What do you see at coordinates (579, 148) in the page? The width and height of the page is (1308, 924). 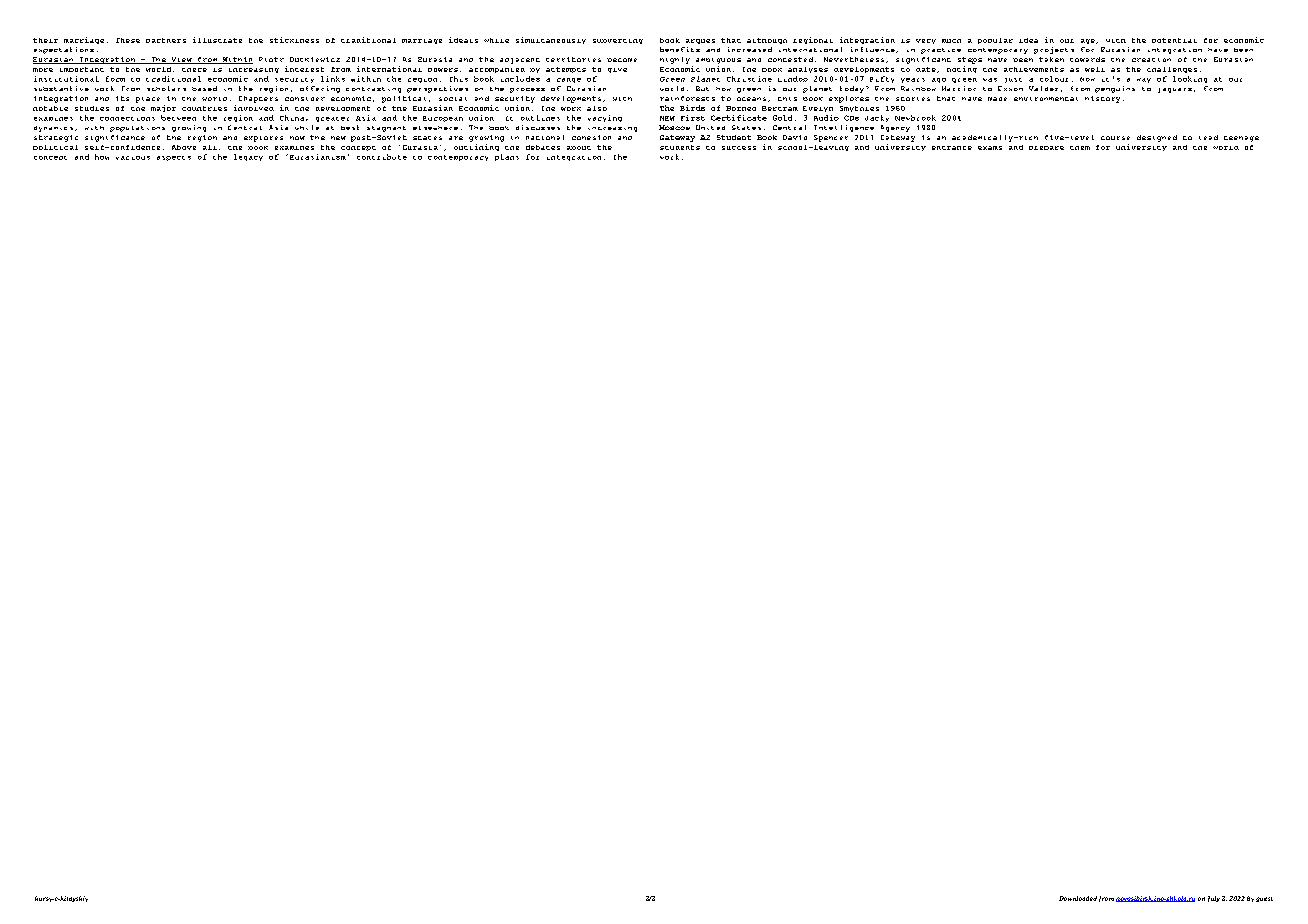 I see `about` at bounding box center [579, 148].
